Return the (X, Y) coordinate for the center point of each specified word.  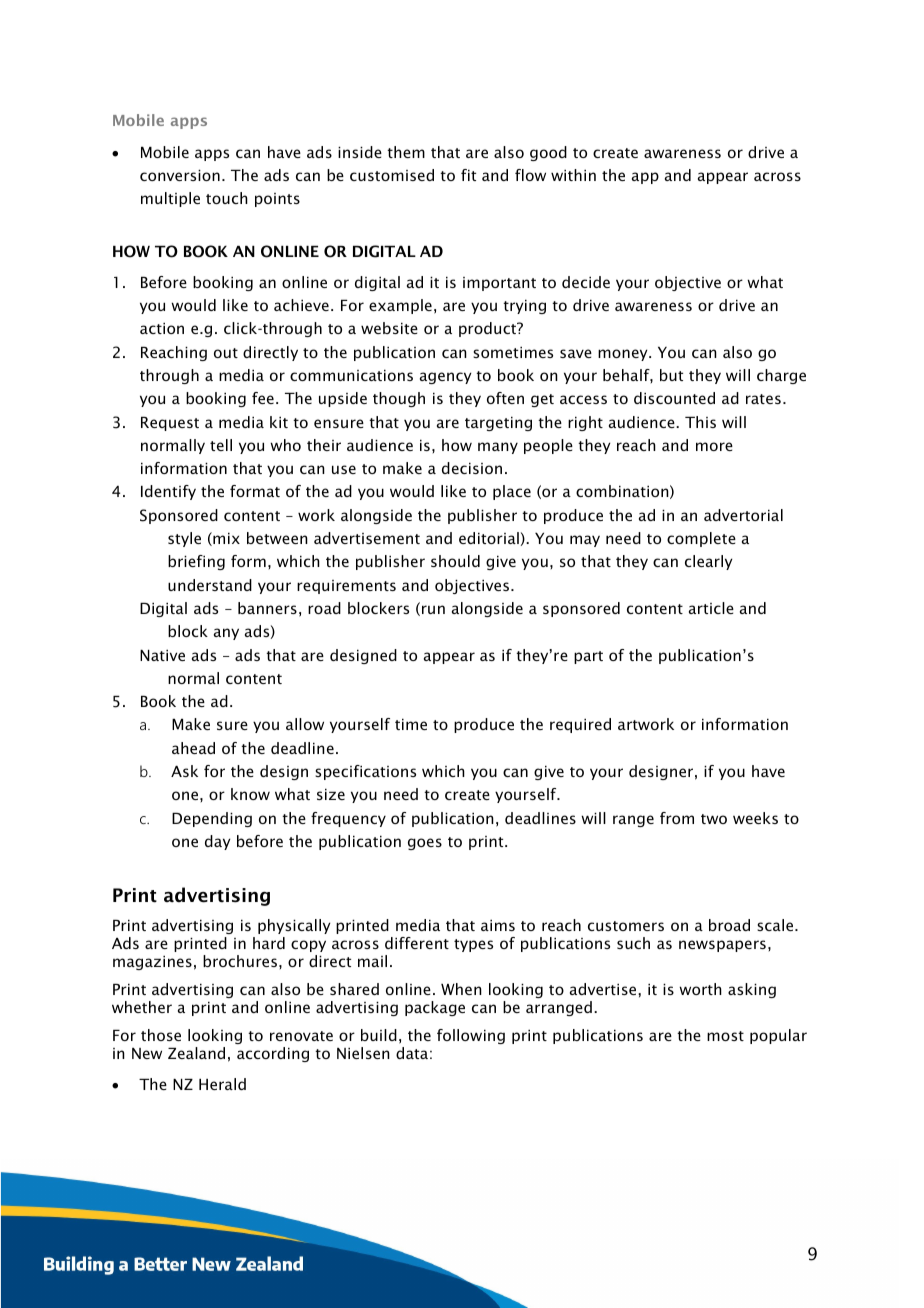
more (714, 446)
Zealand (196, 1053)
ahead (193, 748)
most (725, 1036)
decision (472, 468)
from (677, 818)
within (573, 175)
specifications (365, 772)
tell (221, 445)
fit (468, 175)
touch (227, 198)
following (471, 1036)
